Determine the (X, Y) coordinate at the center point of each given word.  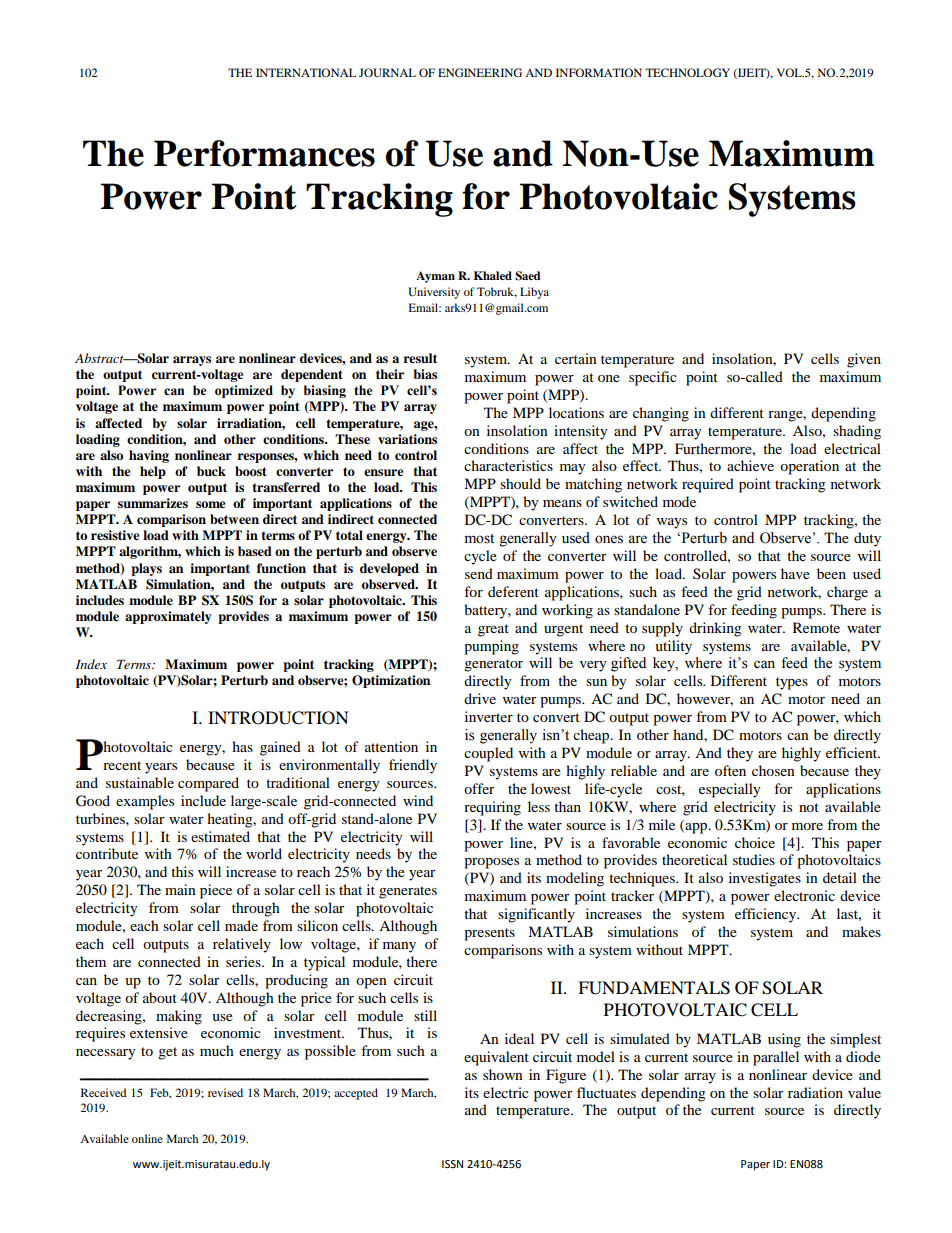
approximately (168, 617)
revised (225, 1092)
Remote (816, 627)
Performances (264, 153)
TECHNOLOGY (688, 72)
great (493, 630)
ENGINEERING (480, 72)
